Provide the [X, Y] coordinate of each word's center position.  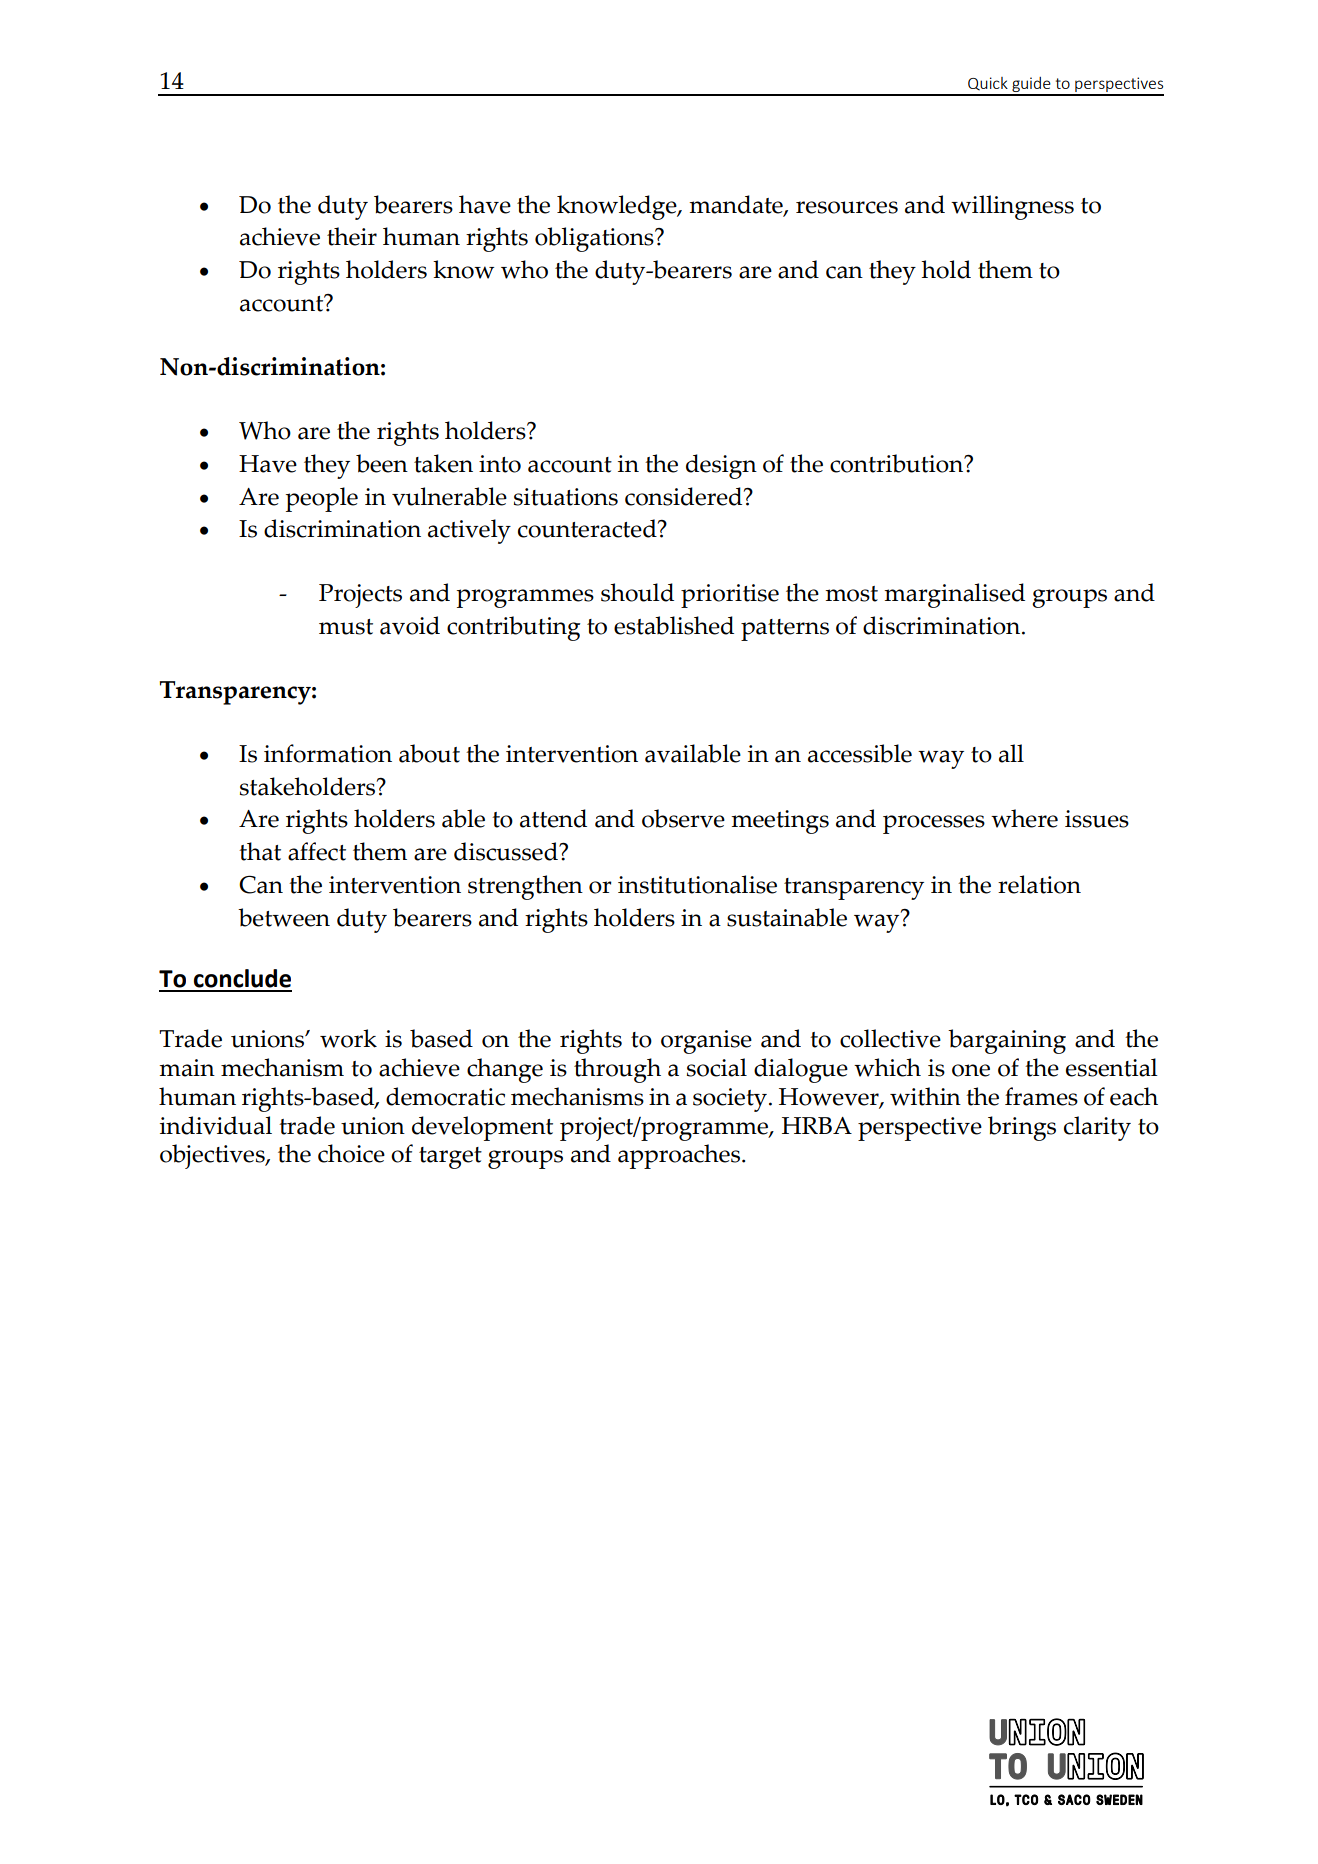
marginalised [954, 595]
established [674, 625]
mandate [737, 205]
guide [1031, 86]
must [346, 627]
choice [351, 1153]
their [352, 236]
